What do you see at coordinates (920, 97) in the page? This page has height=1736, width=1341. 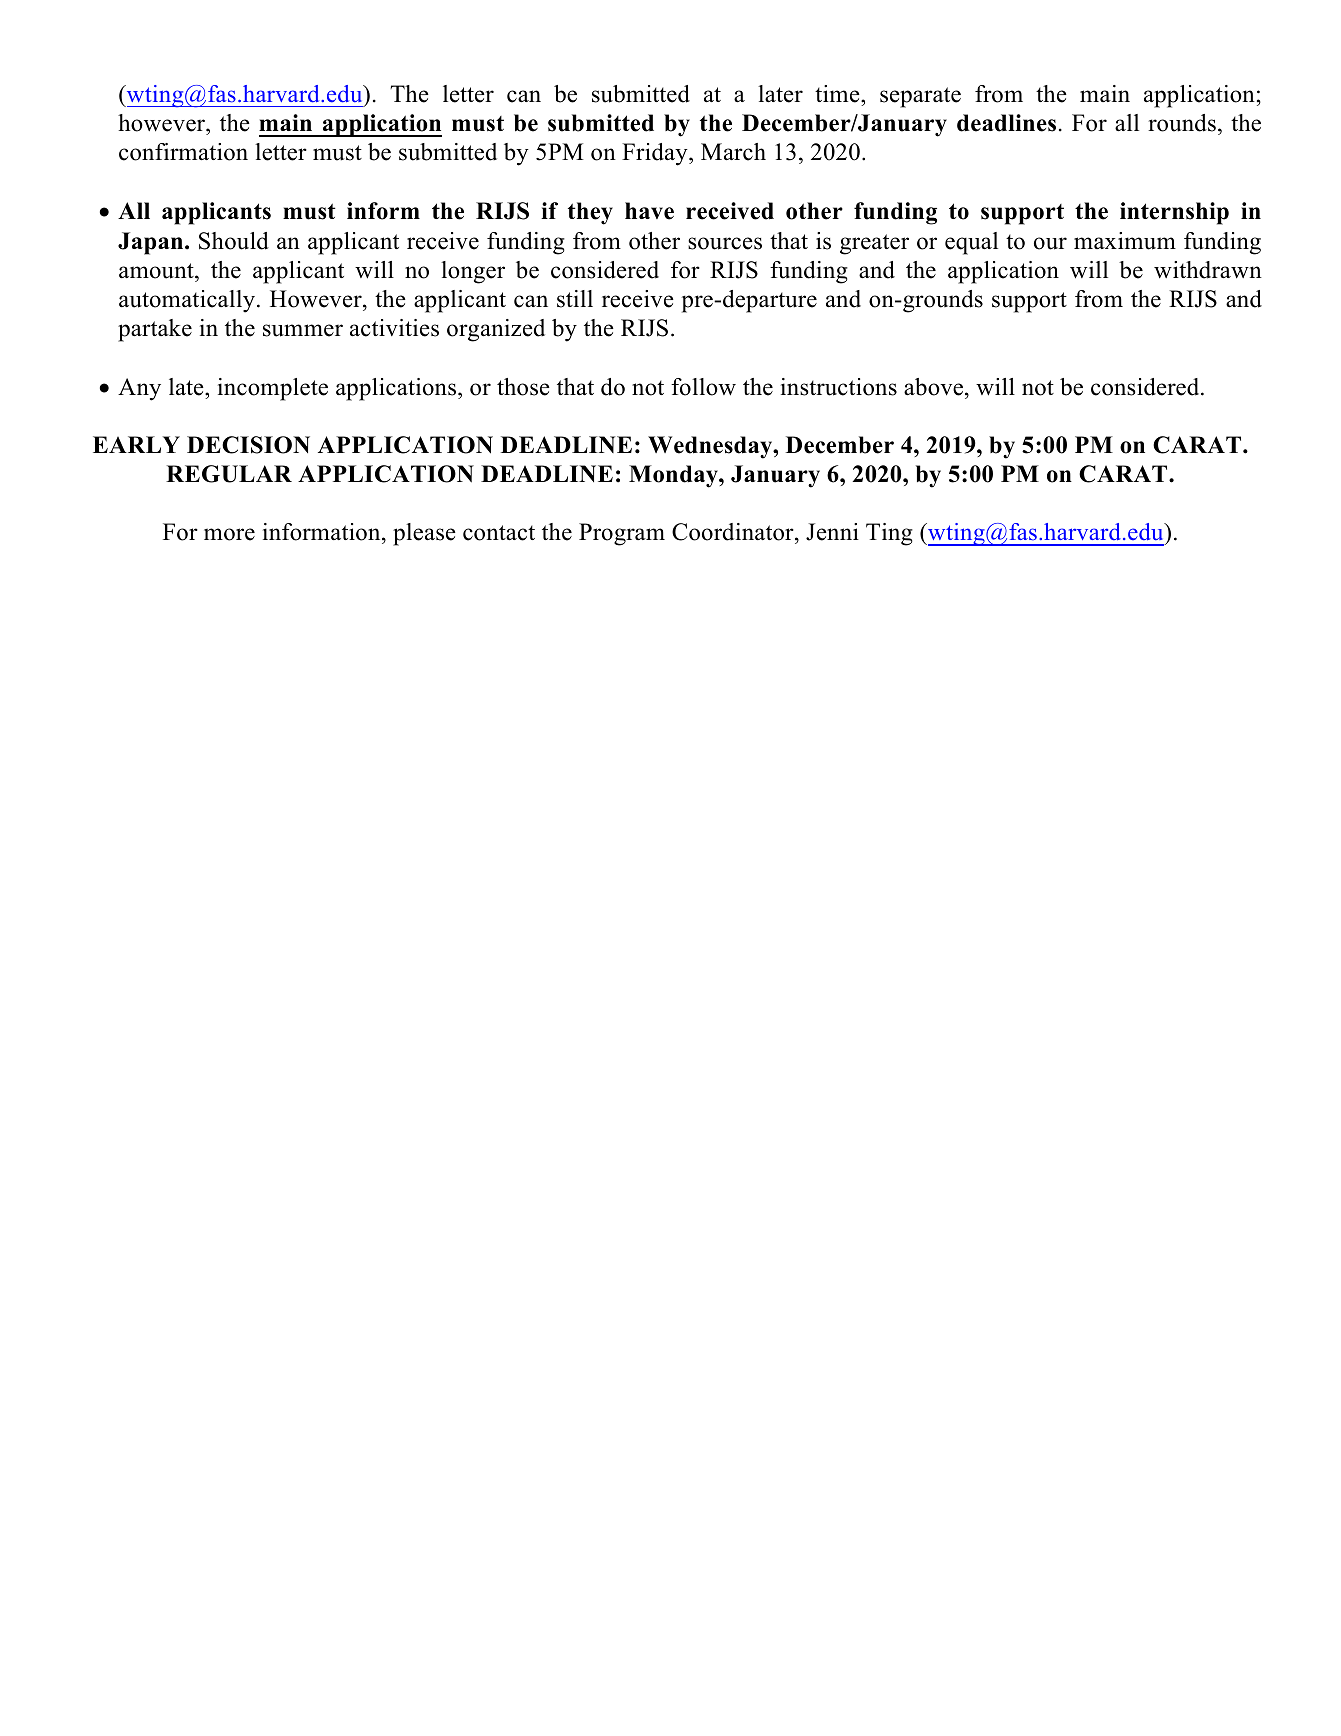 I see `separate` at bounding box center [920, 97].
